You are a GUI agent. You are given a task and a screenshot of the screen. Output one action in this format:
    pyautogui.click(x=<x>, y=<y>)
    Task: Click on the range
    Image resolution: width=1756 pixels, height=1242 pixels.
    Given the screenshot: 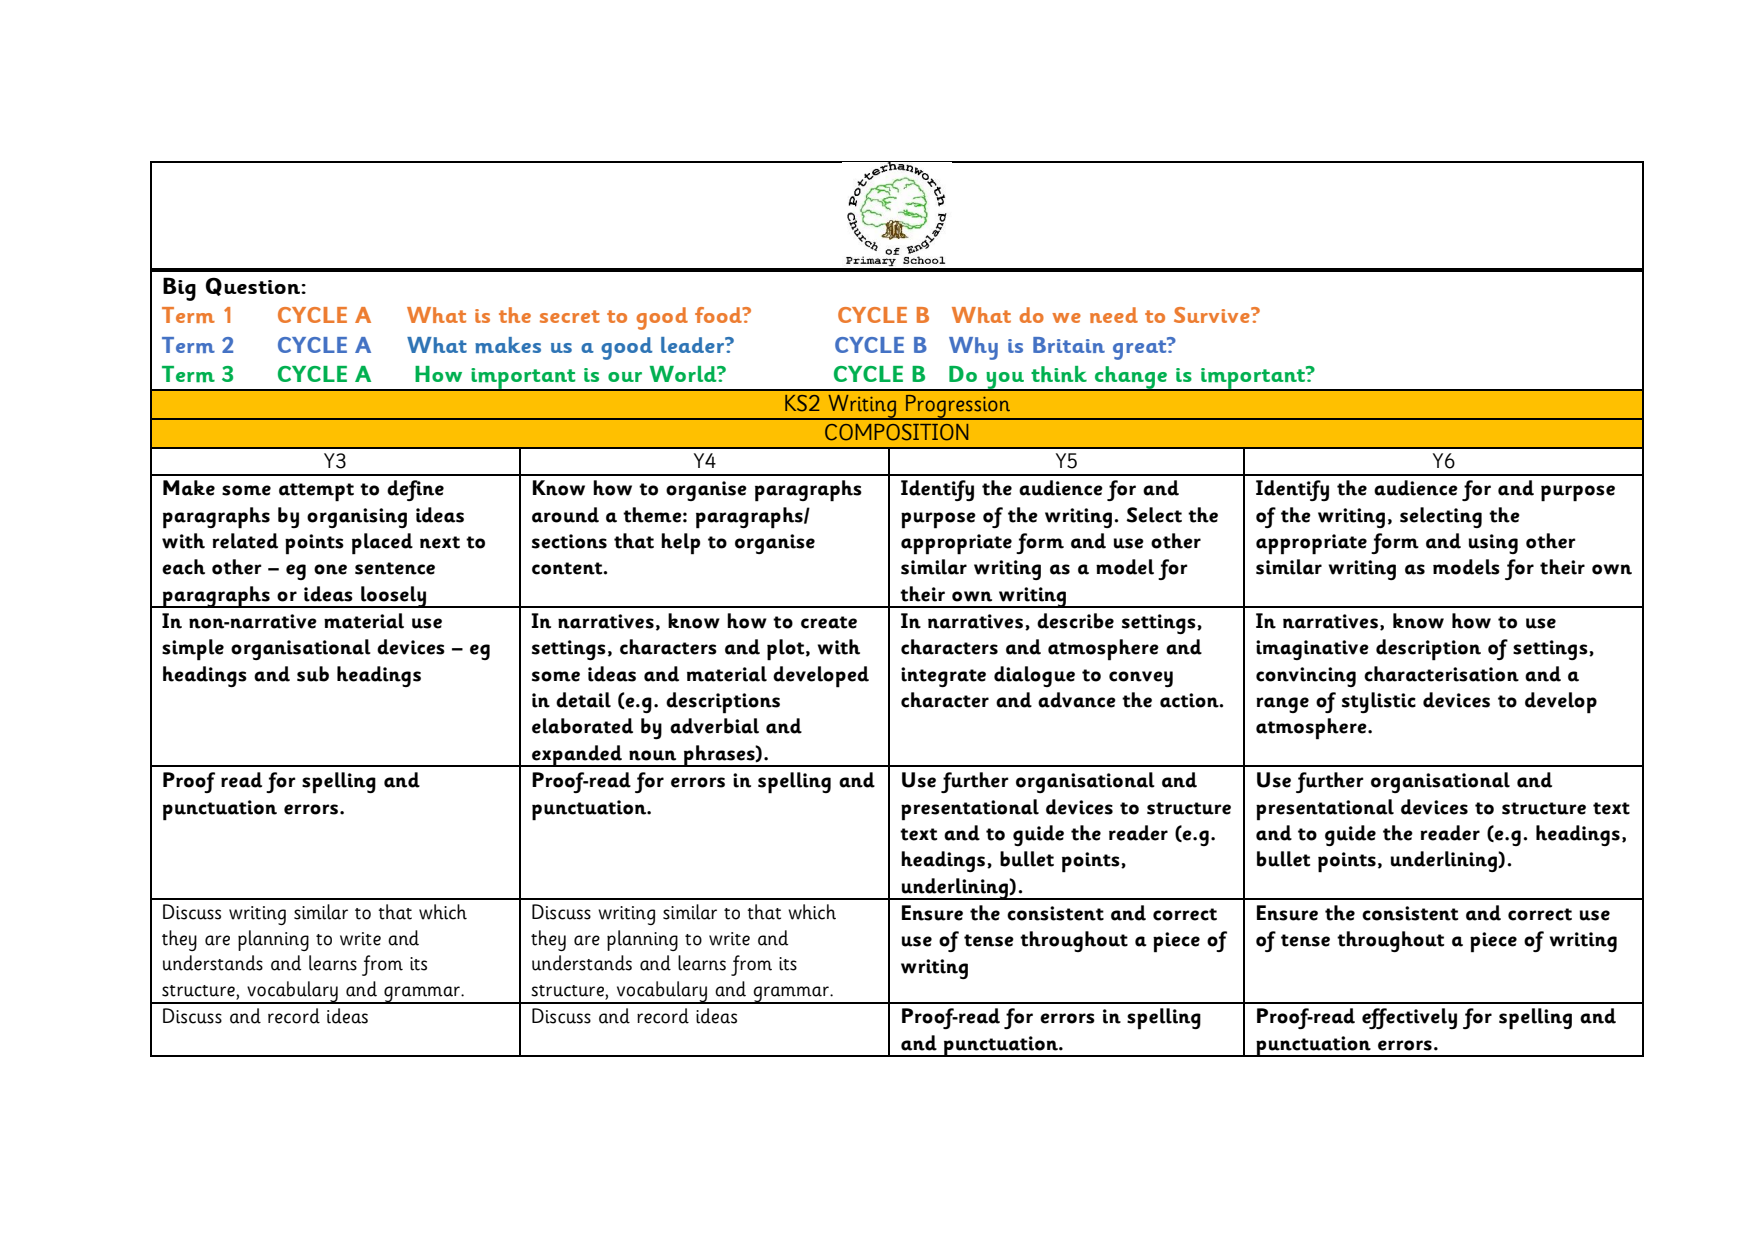 What is the action you would take?
    pyautogui.click(x=1282, y=705)
